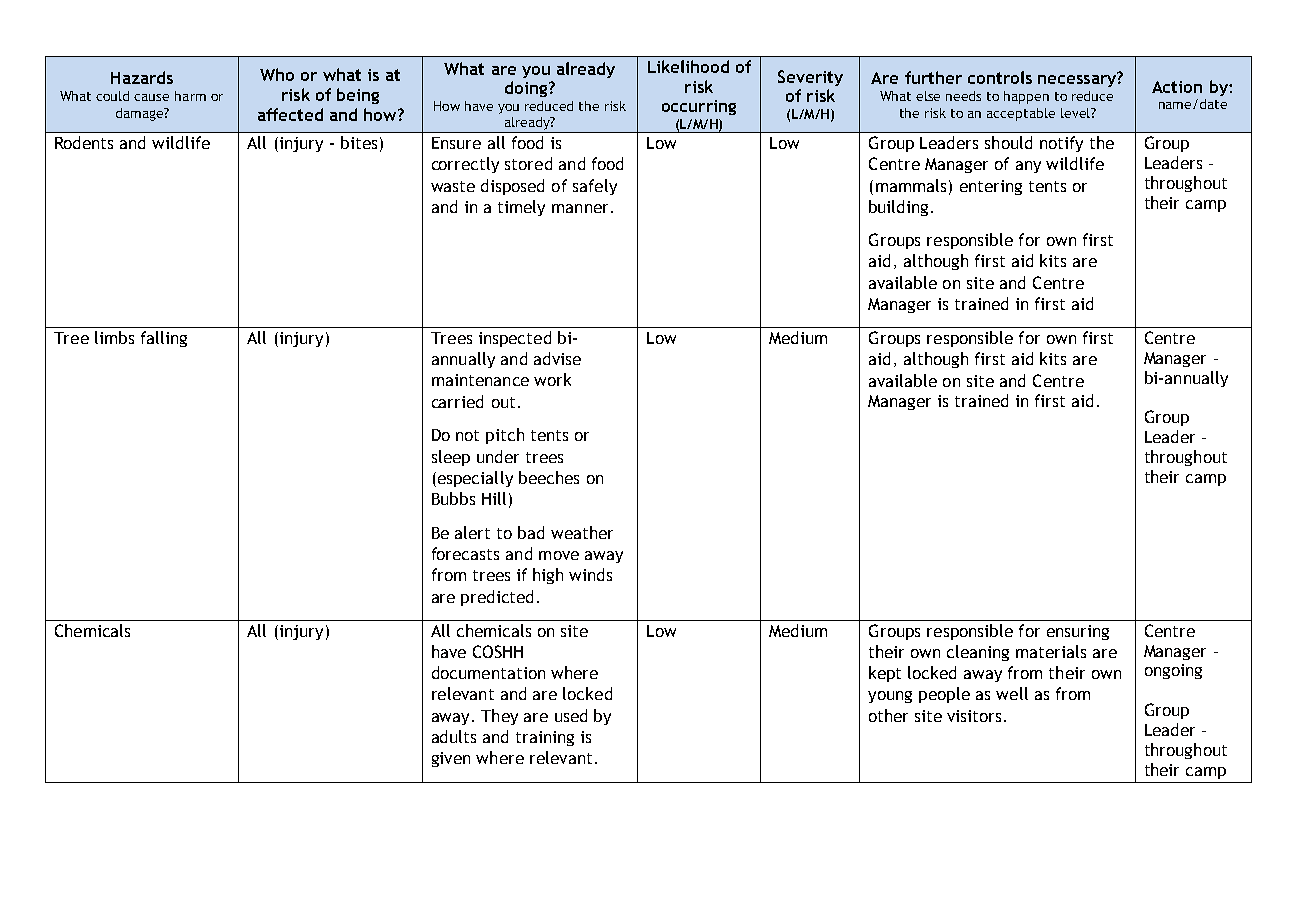 This screenshot has height=924, width=1308. I want to click on harm, so click(190, 96).
